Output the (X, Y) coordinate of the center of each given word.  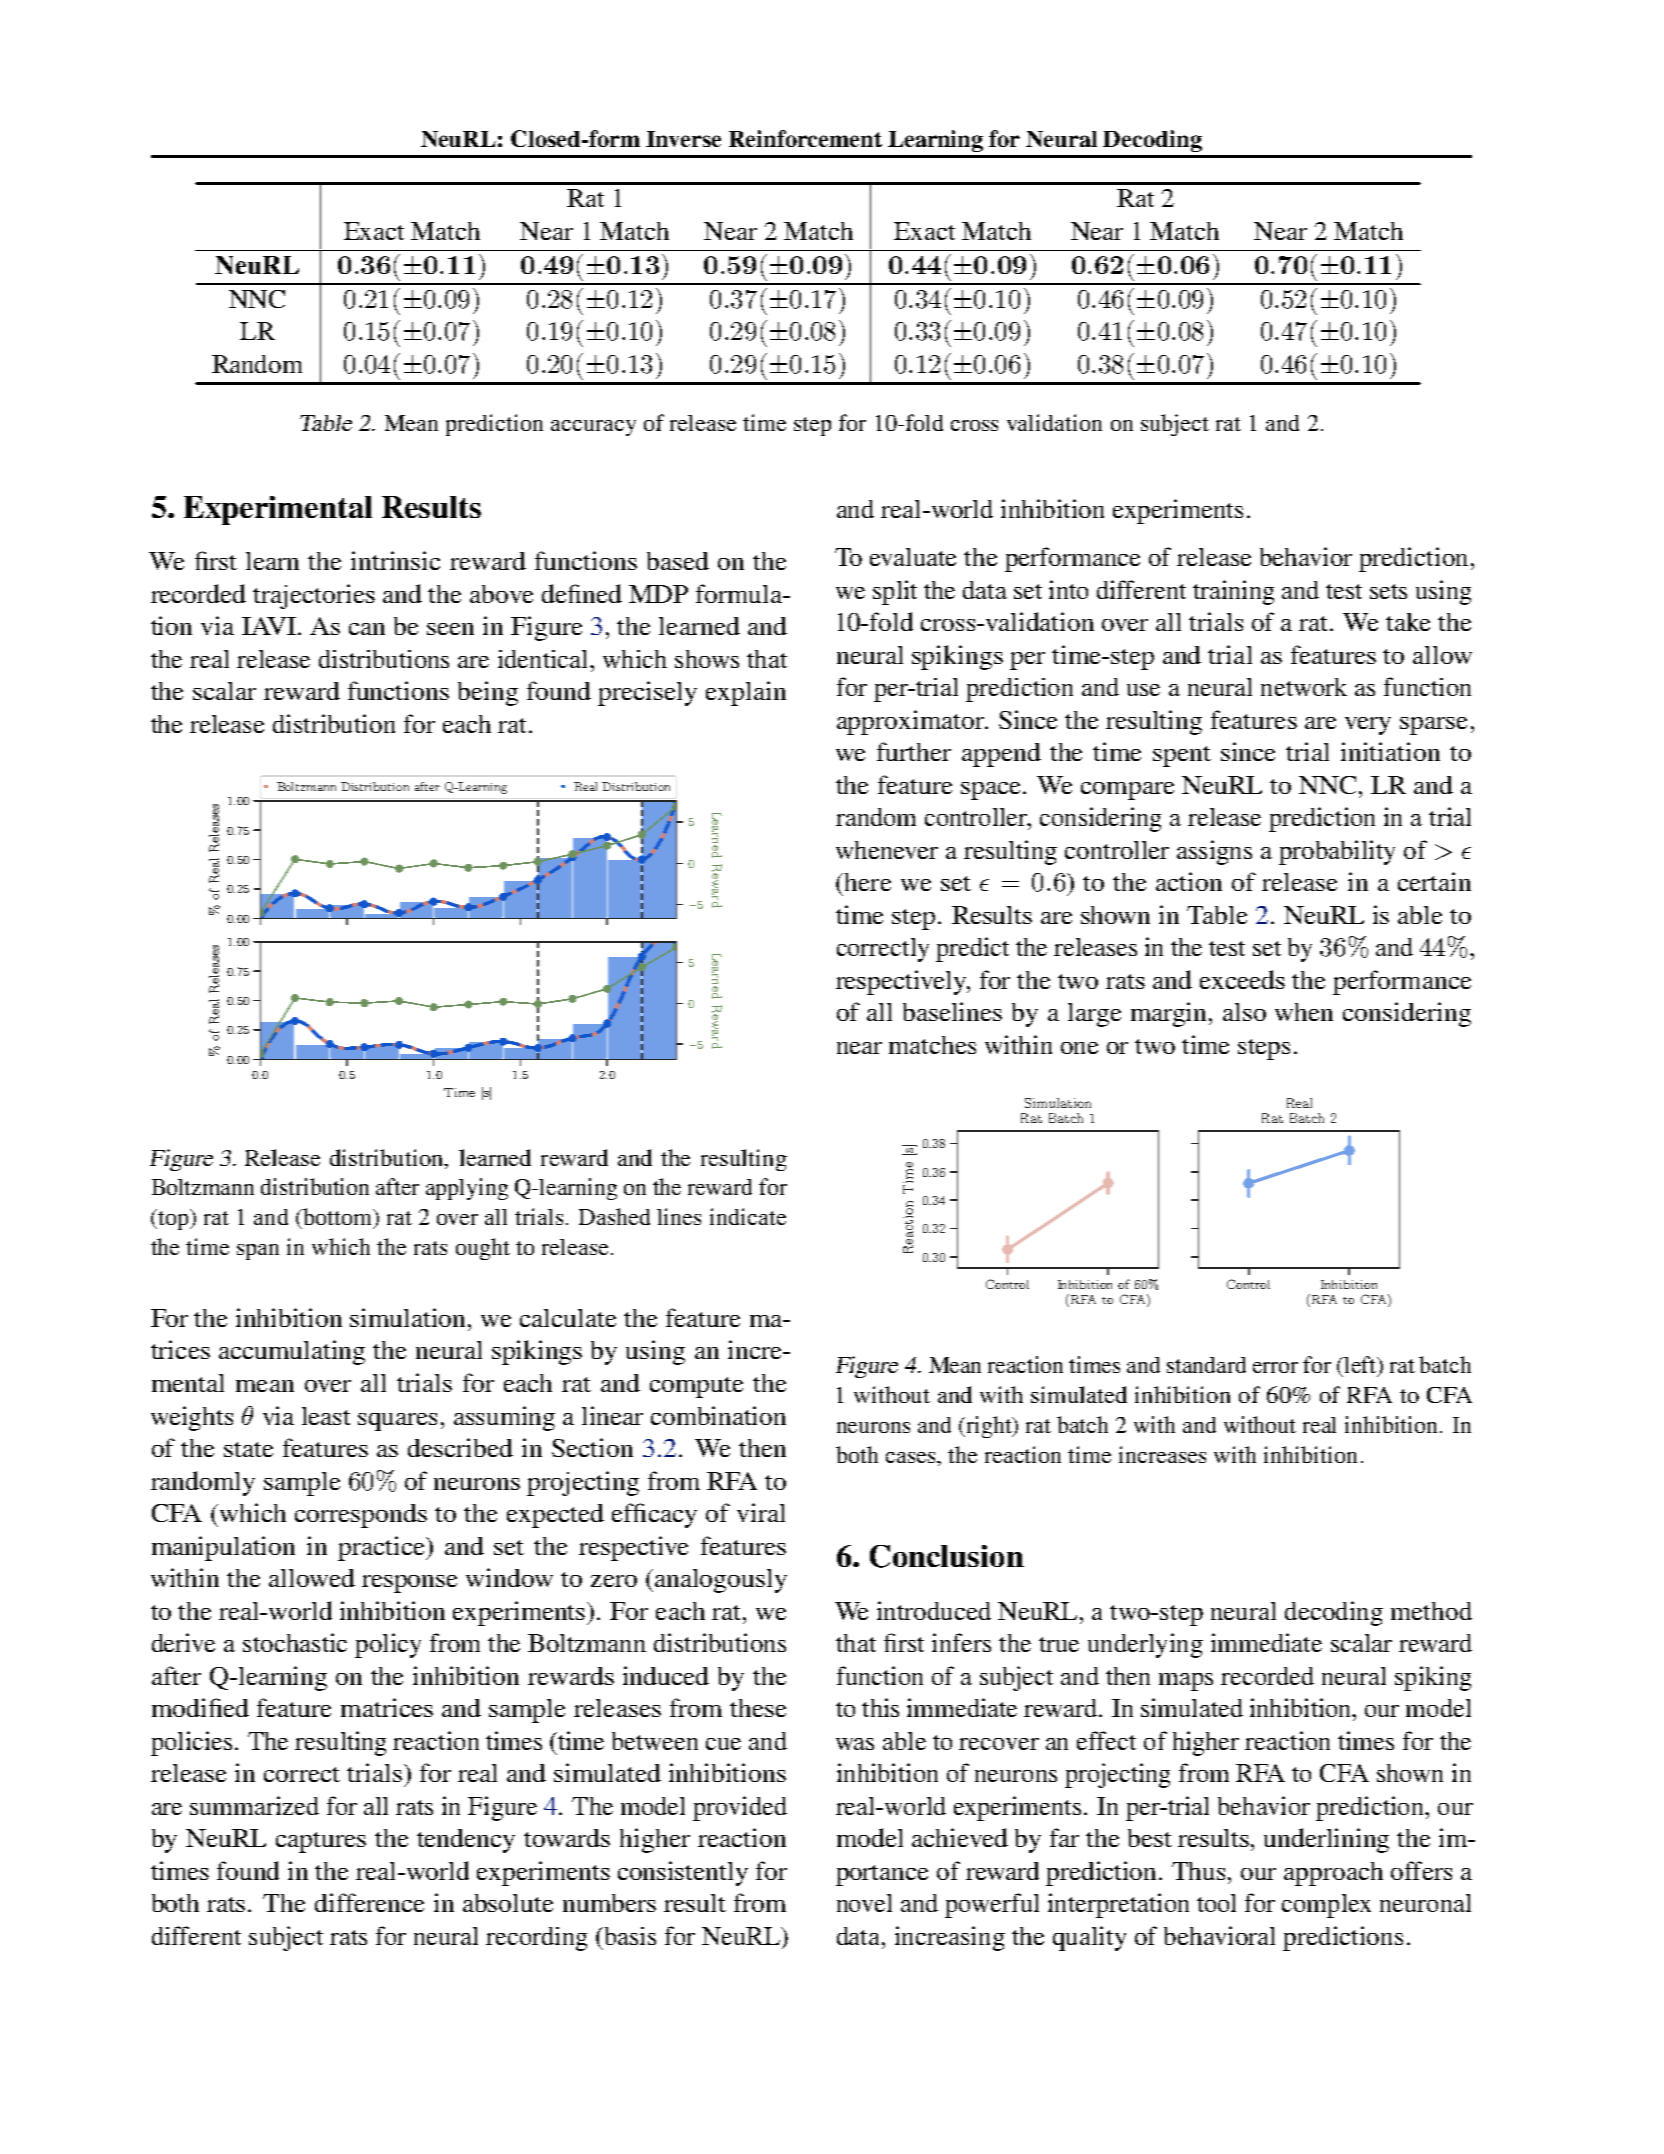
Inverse (683, 139)
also (1244, 1012)
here (866, 882)
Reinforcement (805, 138)
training (1233, 592)
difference (369, 1902)
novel (864, 1903)
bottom (338, 1218)
